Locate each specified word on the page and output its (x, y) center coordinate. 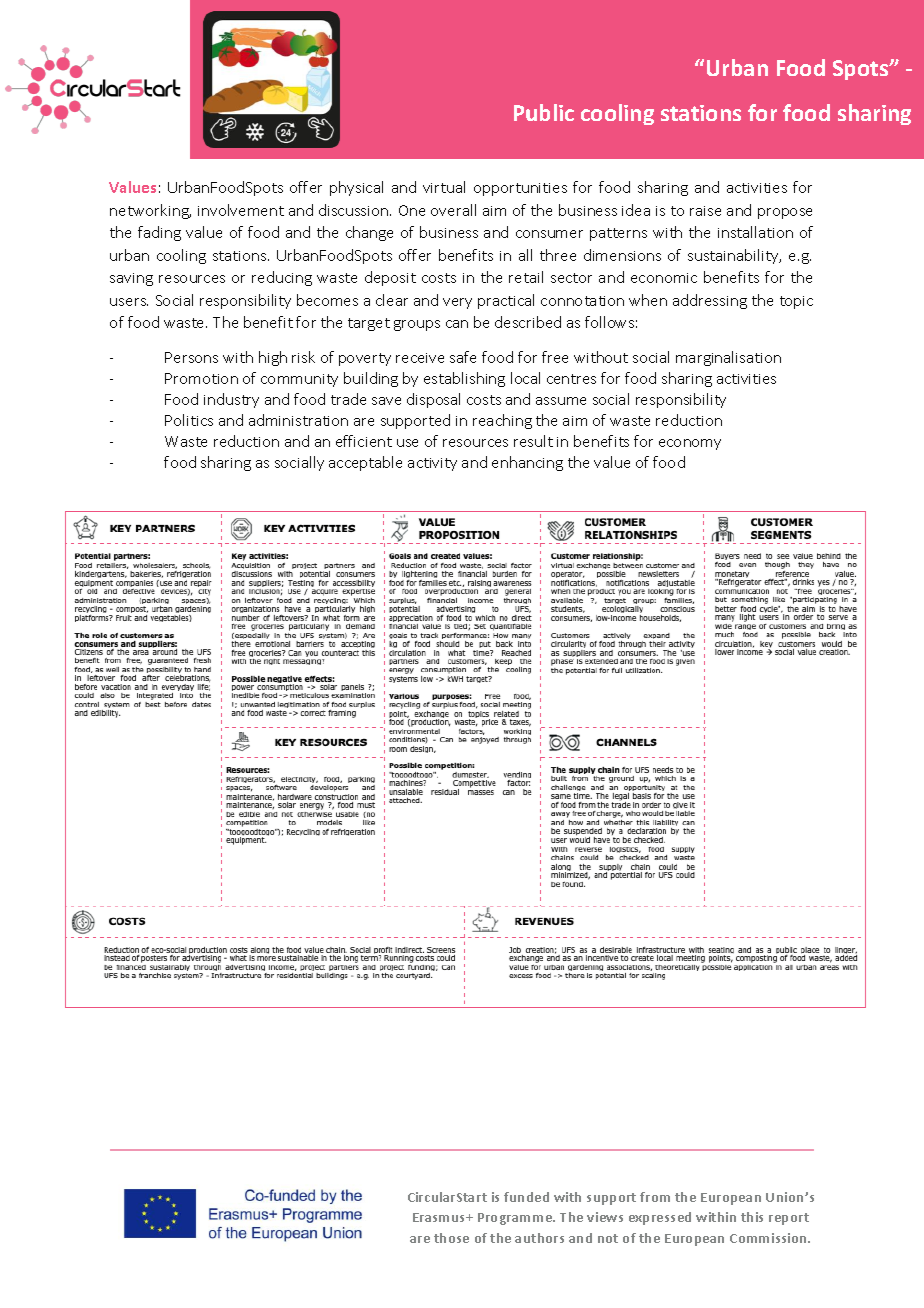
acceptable (365, 463)
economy (690, 444)
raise (705, 211)
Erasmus (440, 1217)
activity (432, 464)
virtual (444, 187)
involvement (241, 210)
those (451, 1238)
